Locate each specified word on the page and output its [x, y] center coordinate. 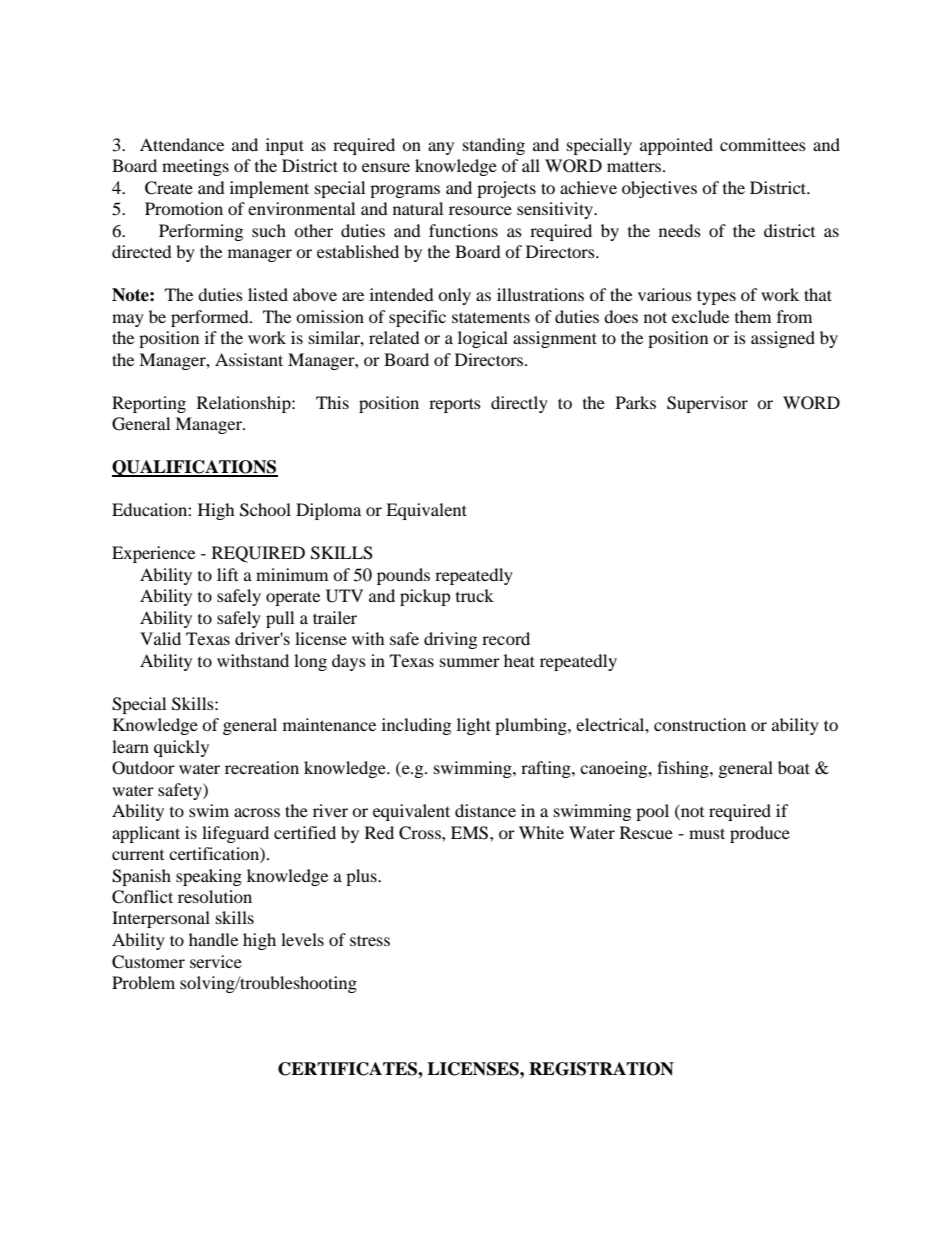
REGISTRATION [601, 1069]
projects [506, 189]
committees [763, 144]
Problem [143, 982]
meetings [195, 167]
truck [475, 595]
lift [227, 574]
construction [700, 724]
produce [760, 834]
